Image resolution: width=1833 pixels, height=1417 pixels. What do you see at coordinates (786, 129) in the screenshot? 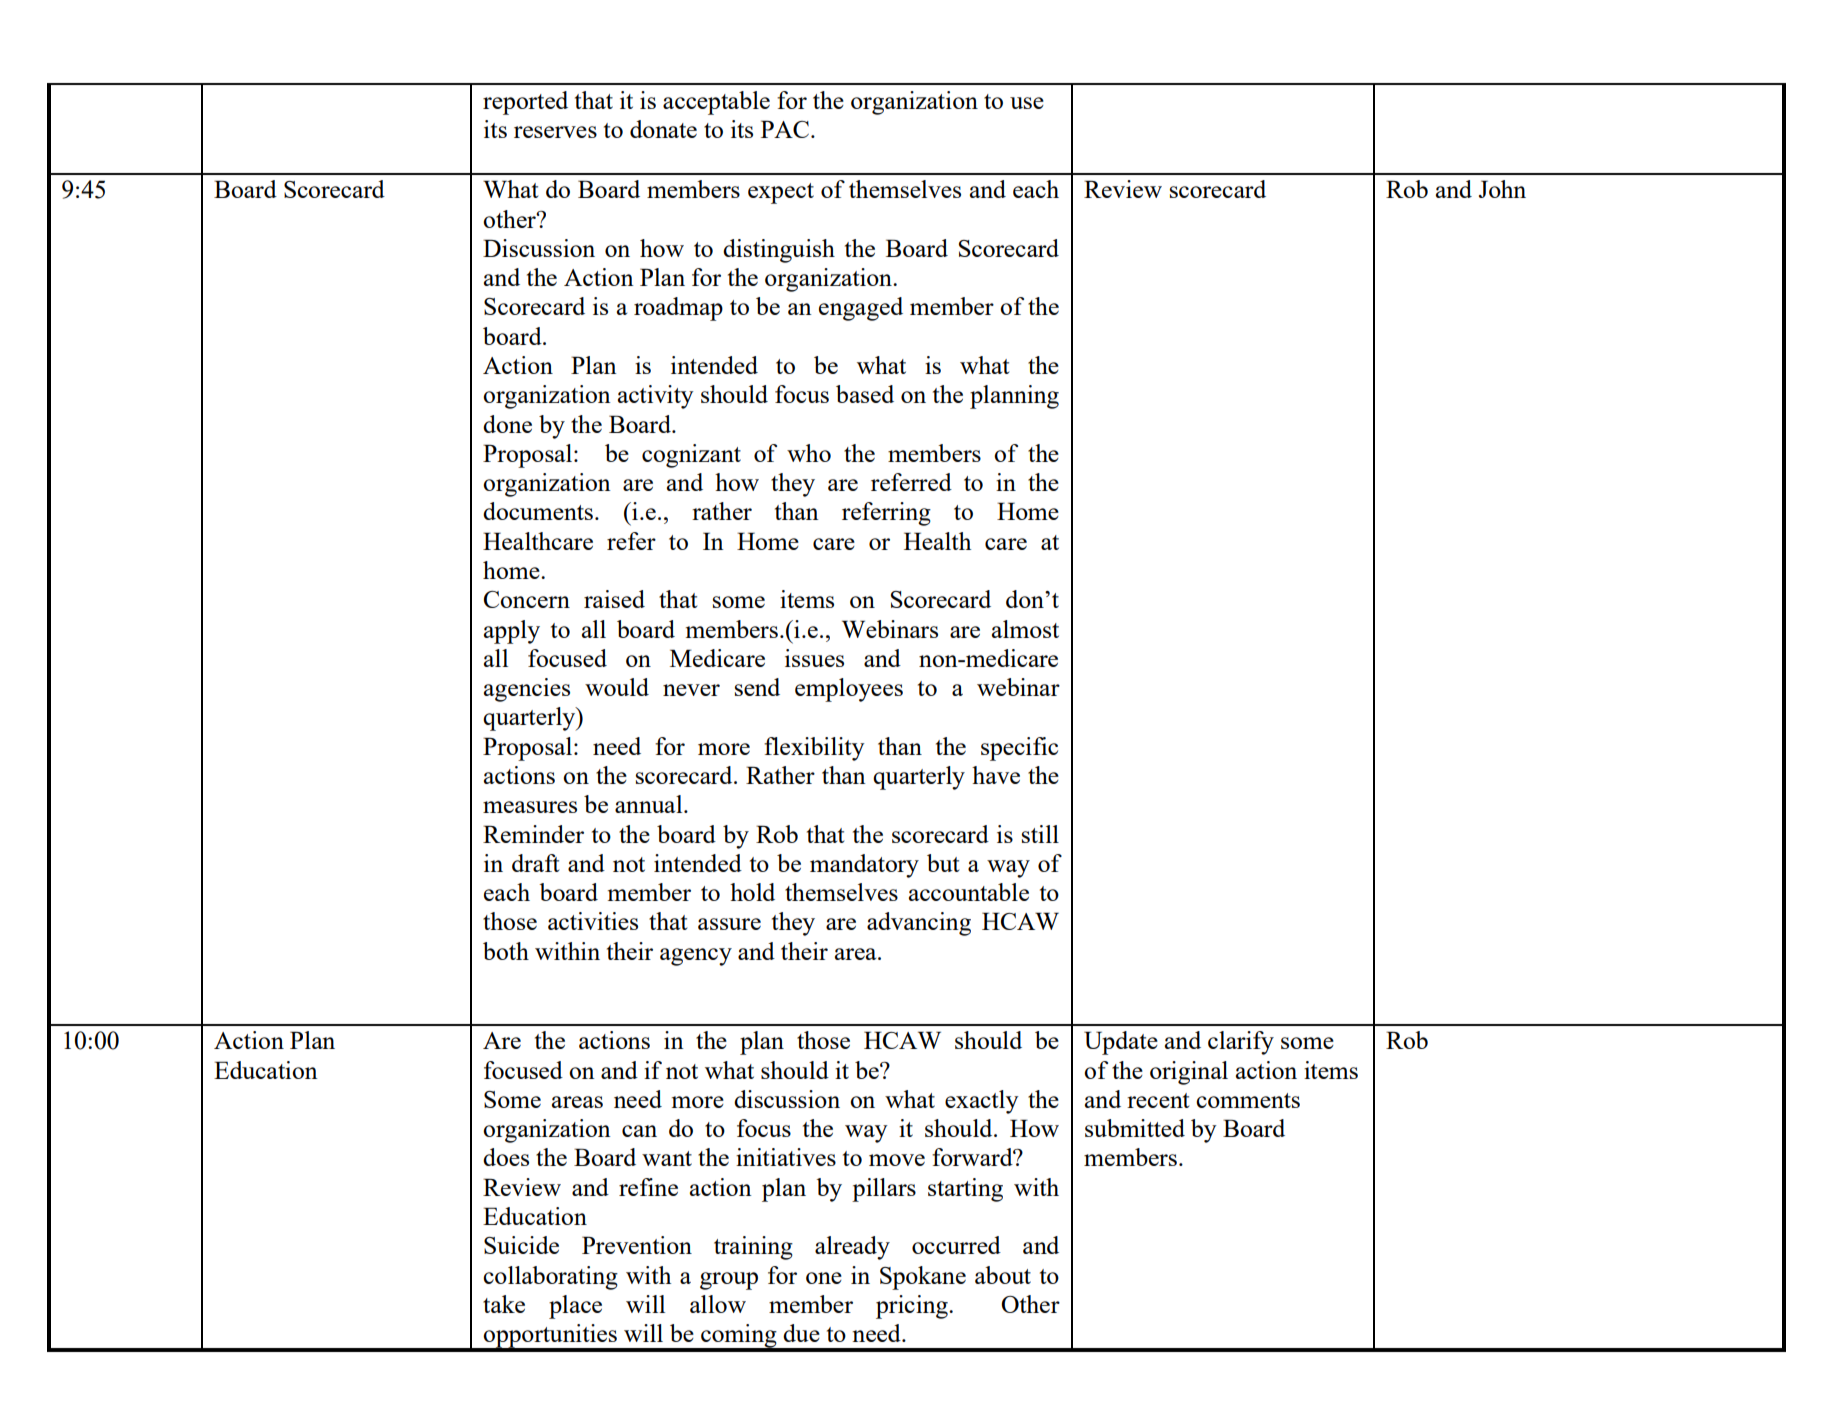
I see `PAC` at bounding box center [786, 129].
